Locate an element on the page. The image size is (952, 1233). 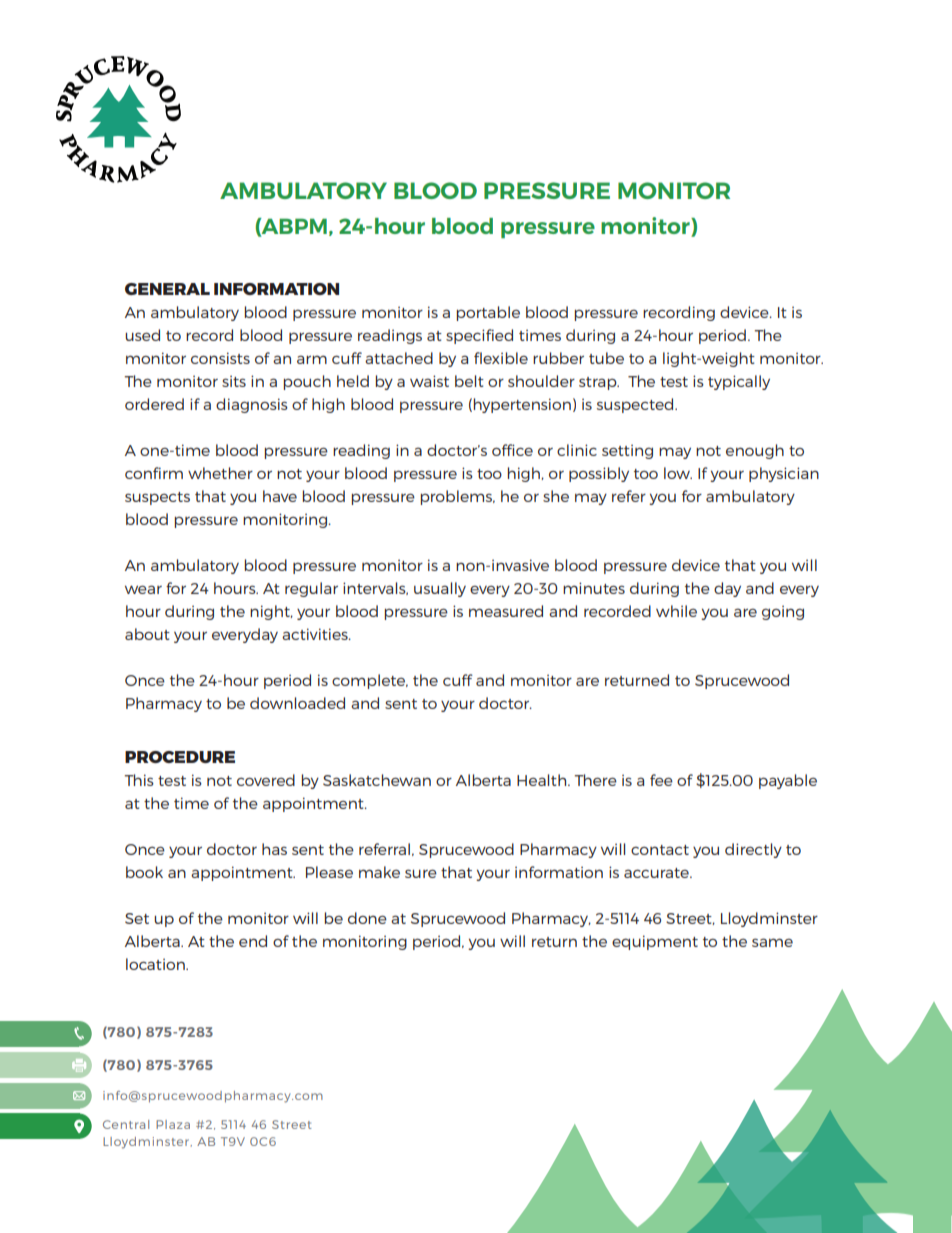
usually is located at coordinates (440, 589).
